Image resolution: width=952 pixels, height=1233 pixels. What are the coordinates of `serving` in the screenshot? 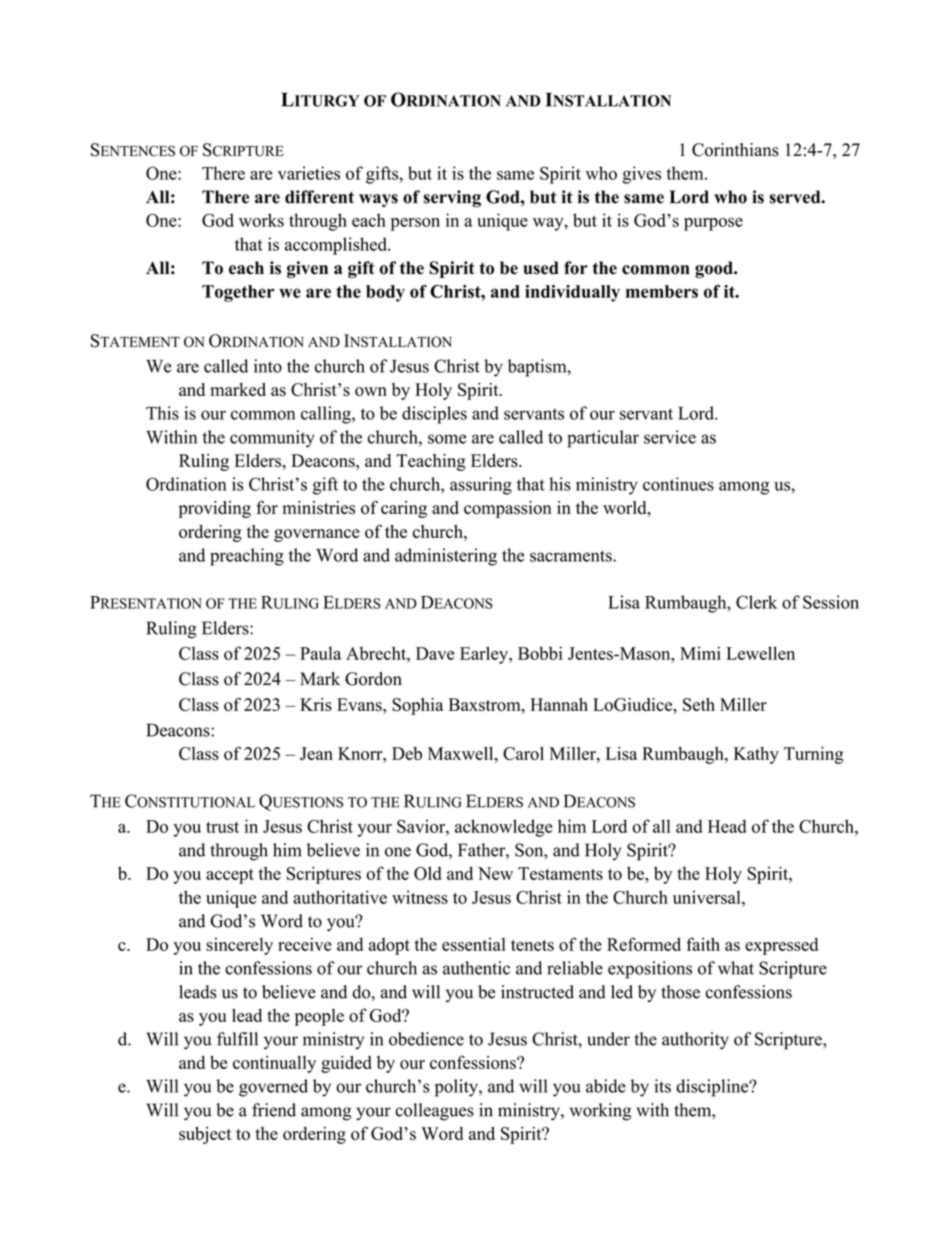 It's located at (452, 199).
